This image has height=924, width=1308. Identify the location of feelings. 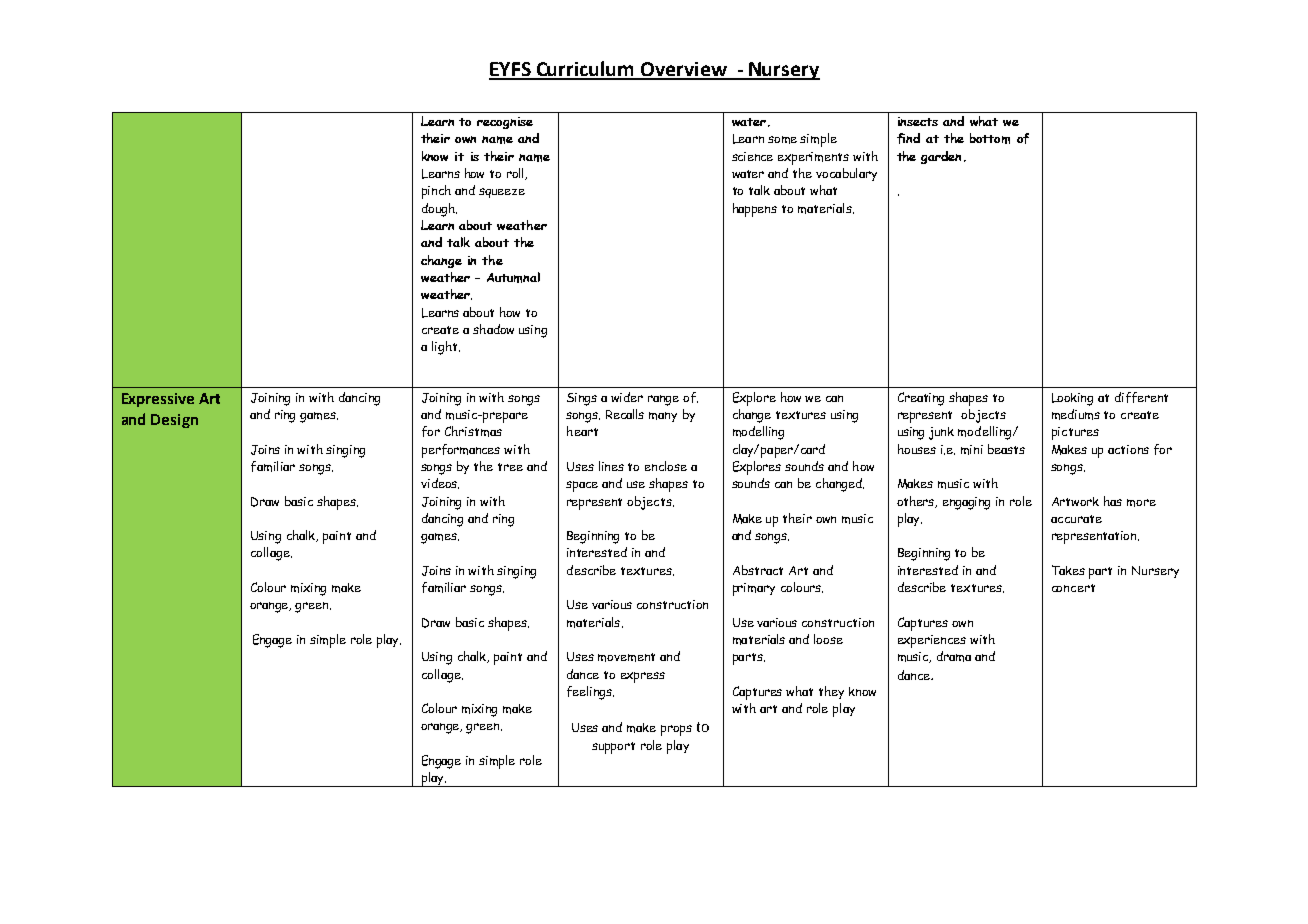
(590, 693).
